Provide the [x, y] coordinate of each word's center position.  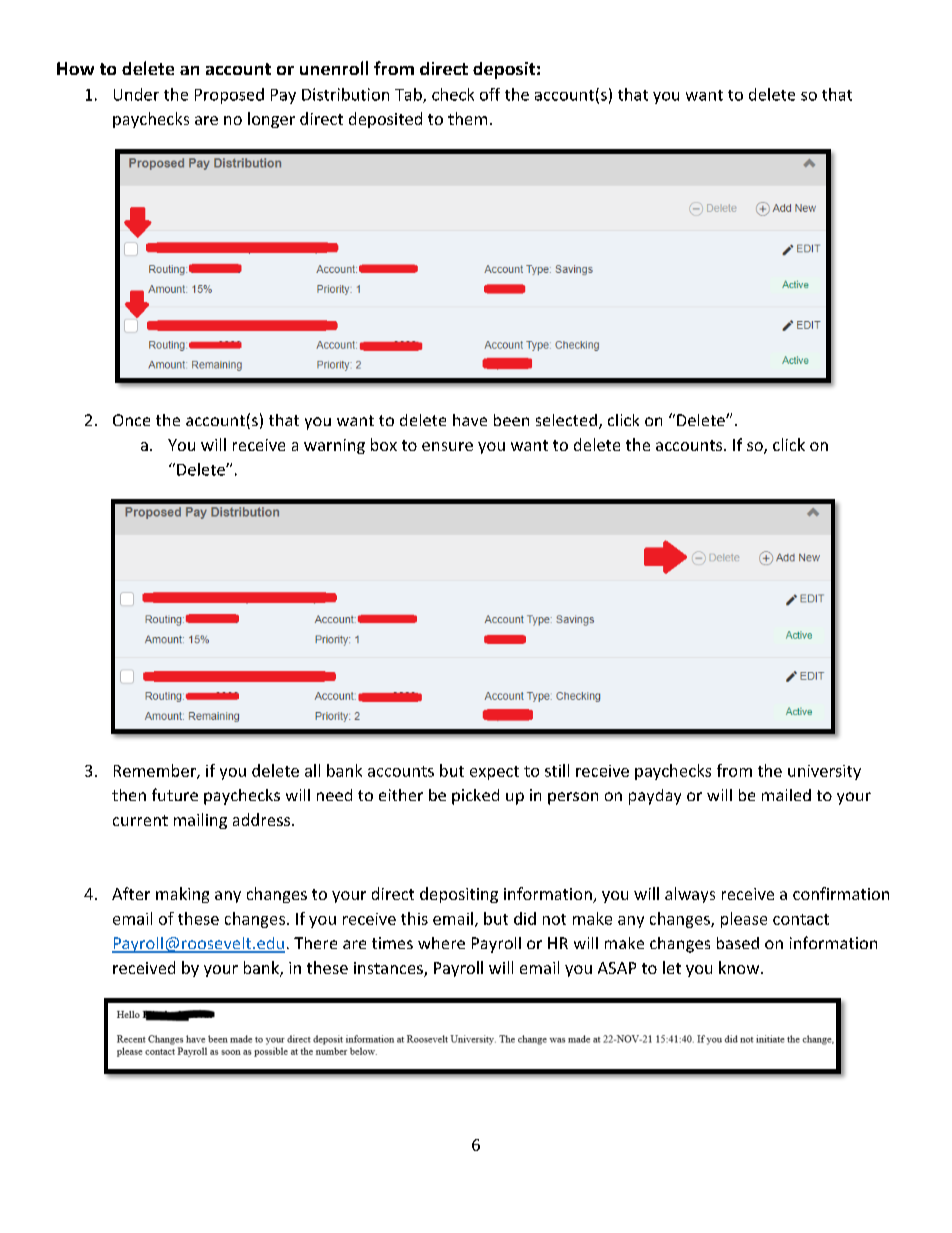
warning [334, 446]
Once [131, 420]
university [824, 772]
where [441, 943]
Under [136, 94]
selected [566, 420]
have [470, 420]
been [511, 420]
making [182, 895]
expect [494, 773]
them [467, 118]
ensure [447, 446]
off [490, 94]
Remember [156, 771]
